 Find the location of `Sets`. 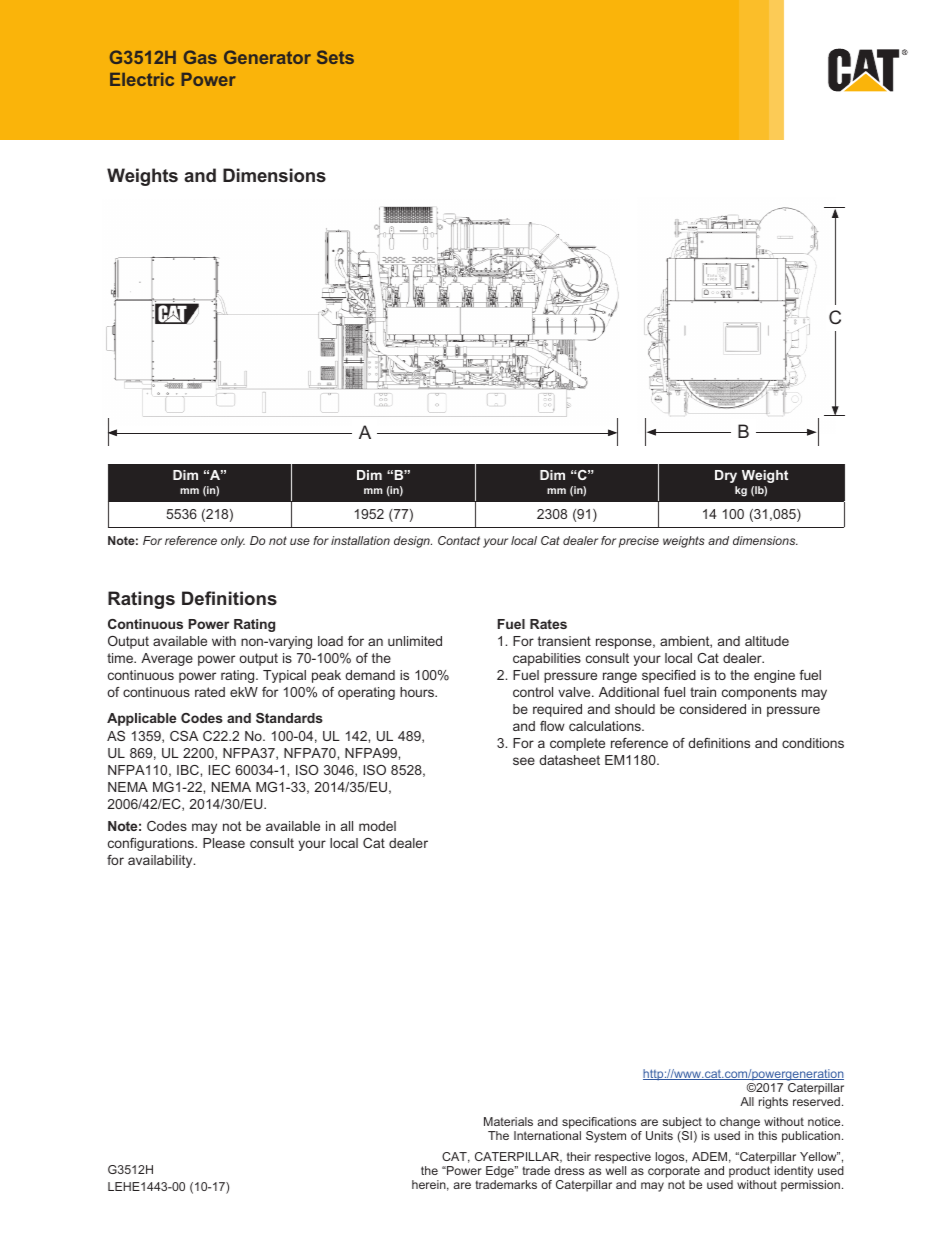

Sets is located at coordinates (335, 57).
